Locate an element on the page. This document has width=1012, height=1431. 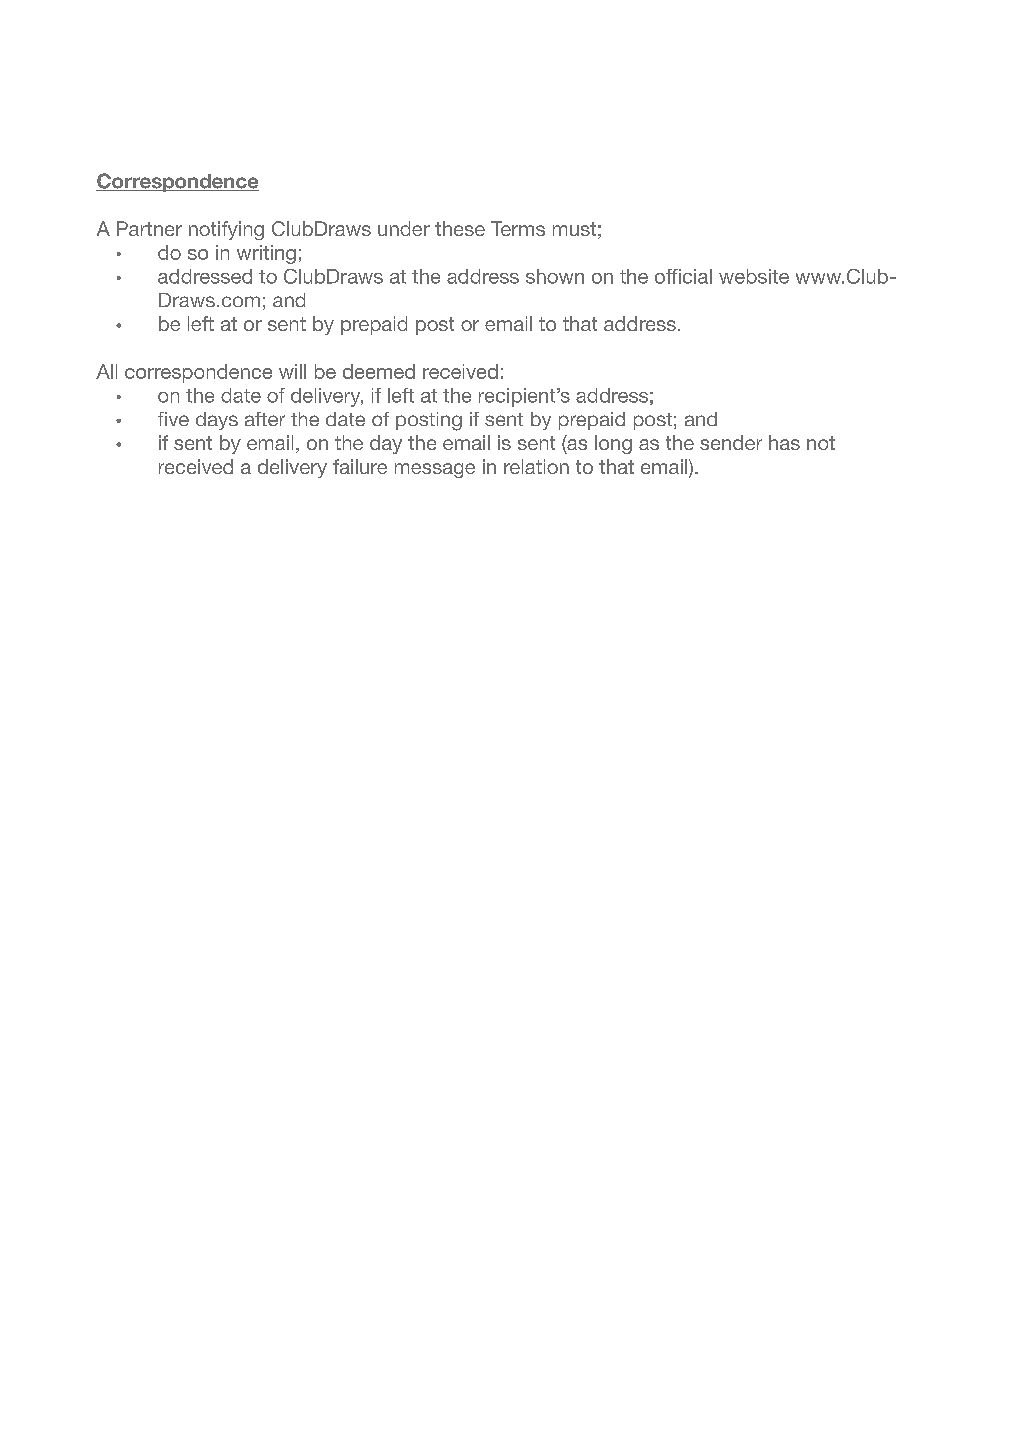
All is located at coordinates (106, 371).
